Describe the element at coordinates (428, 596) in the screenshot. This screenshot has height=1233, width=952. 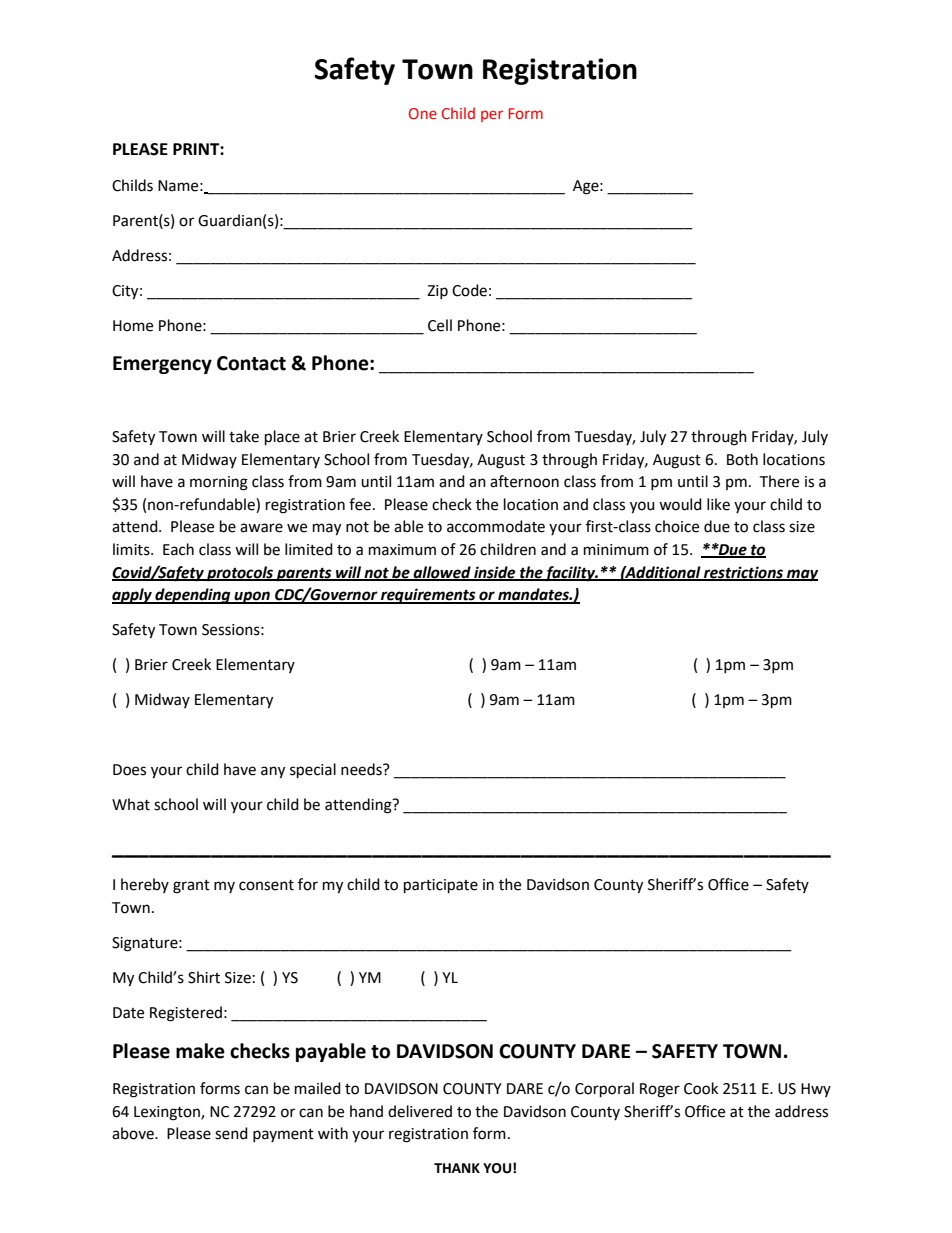
I see `requirements` at that location.
